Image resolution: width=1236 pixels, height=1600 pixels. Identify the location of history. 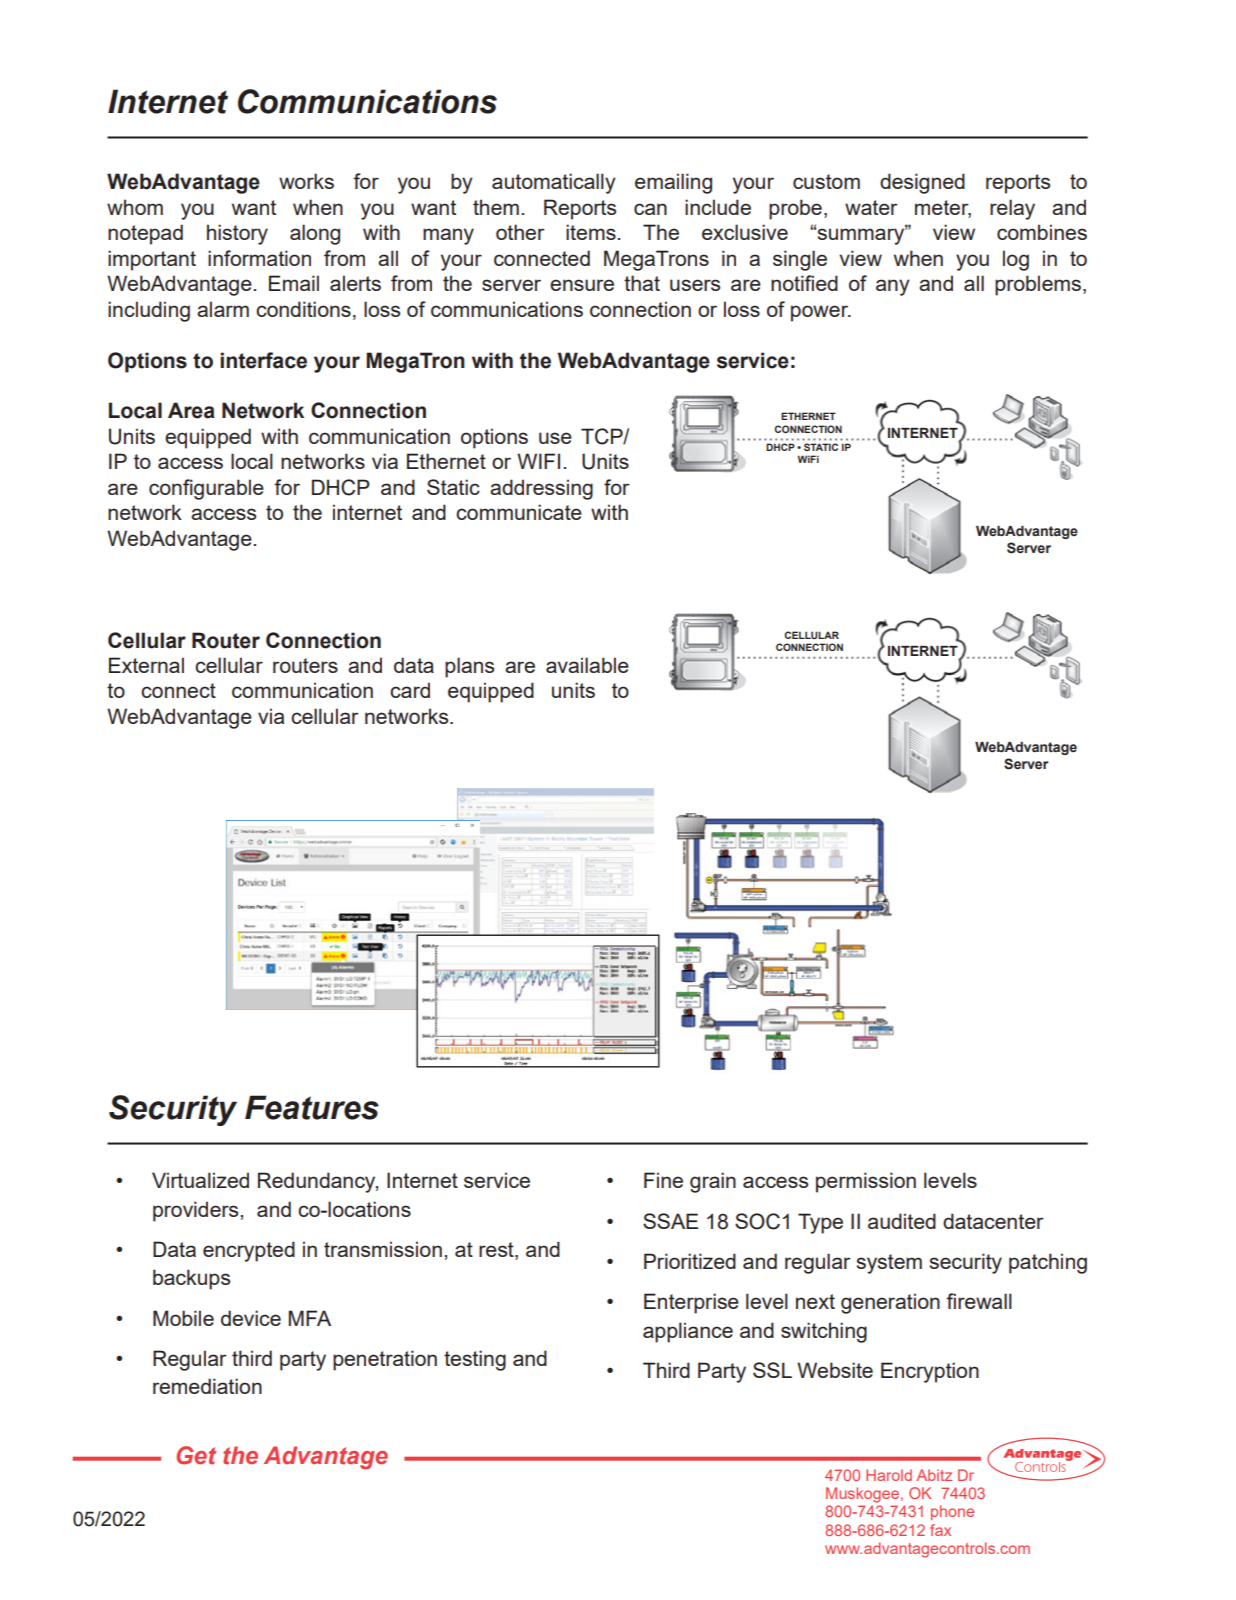
(237, 234).
